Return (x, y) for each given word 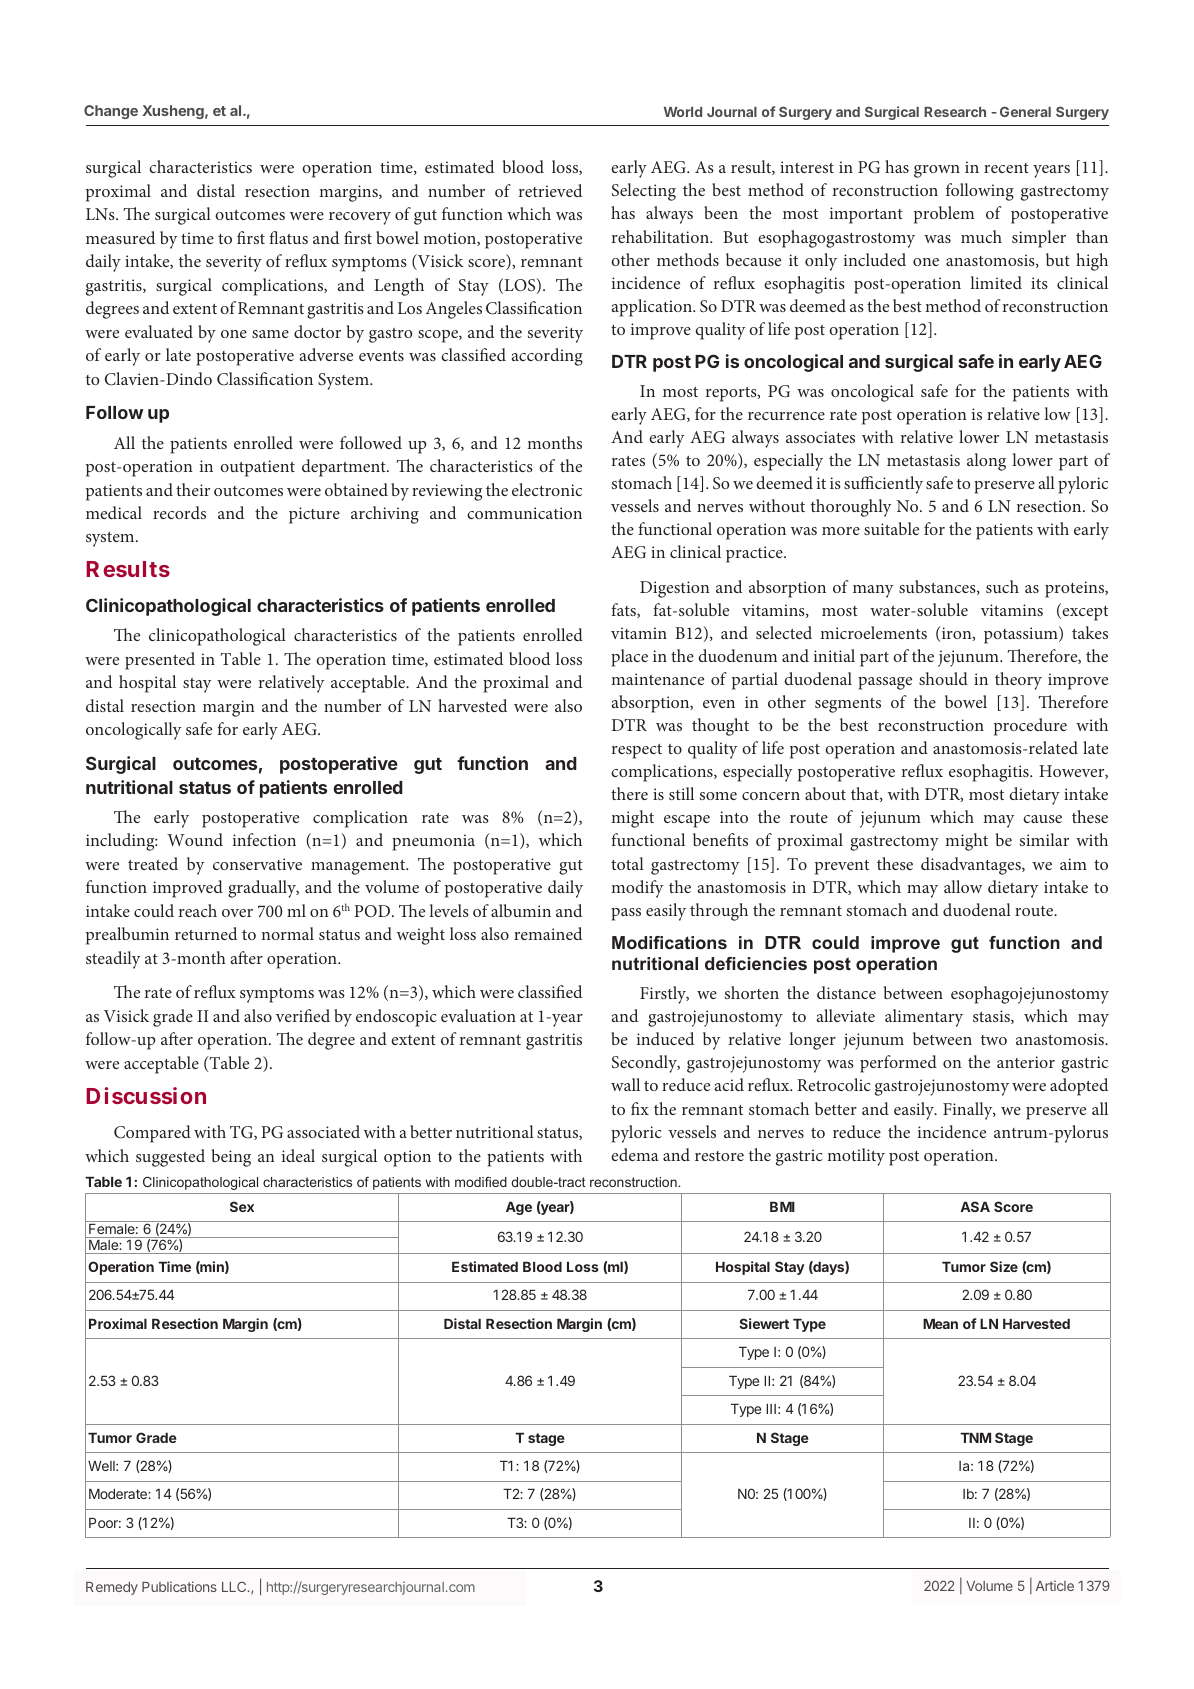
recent (1006, 168)
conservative (257, 864)
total (627, 863)
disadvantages (972, 866)
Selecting (644, 192)
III (771, 1409)
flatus (288, 237)
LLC (235, 1586)
